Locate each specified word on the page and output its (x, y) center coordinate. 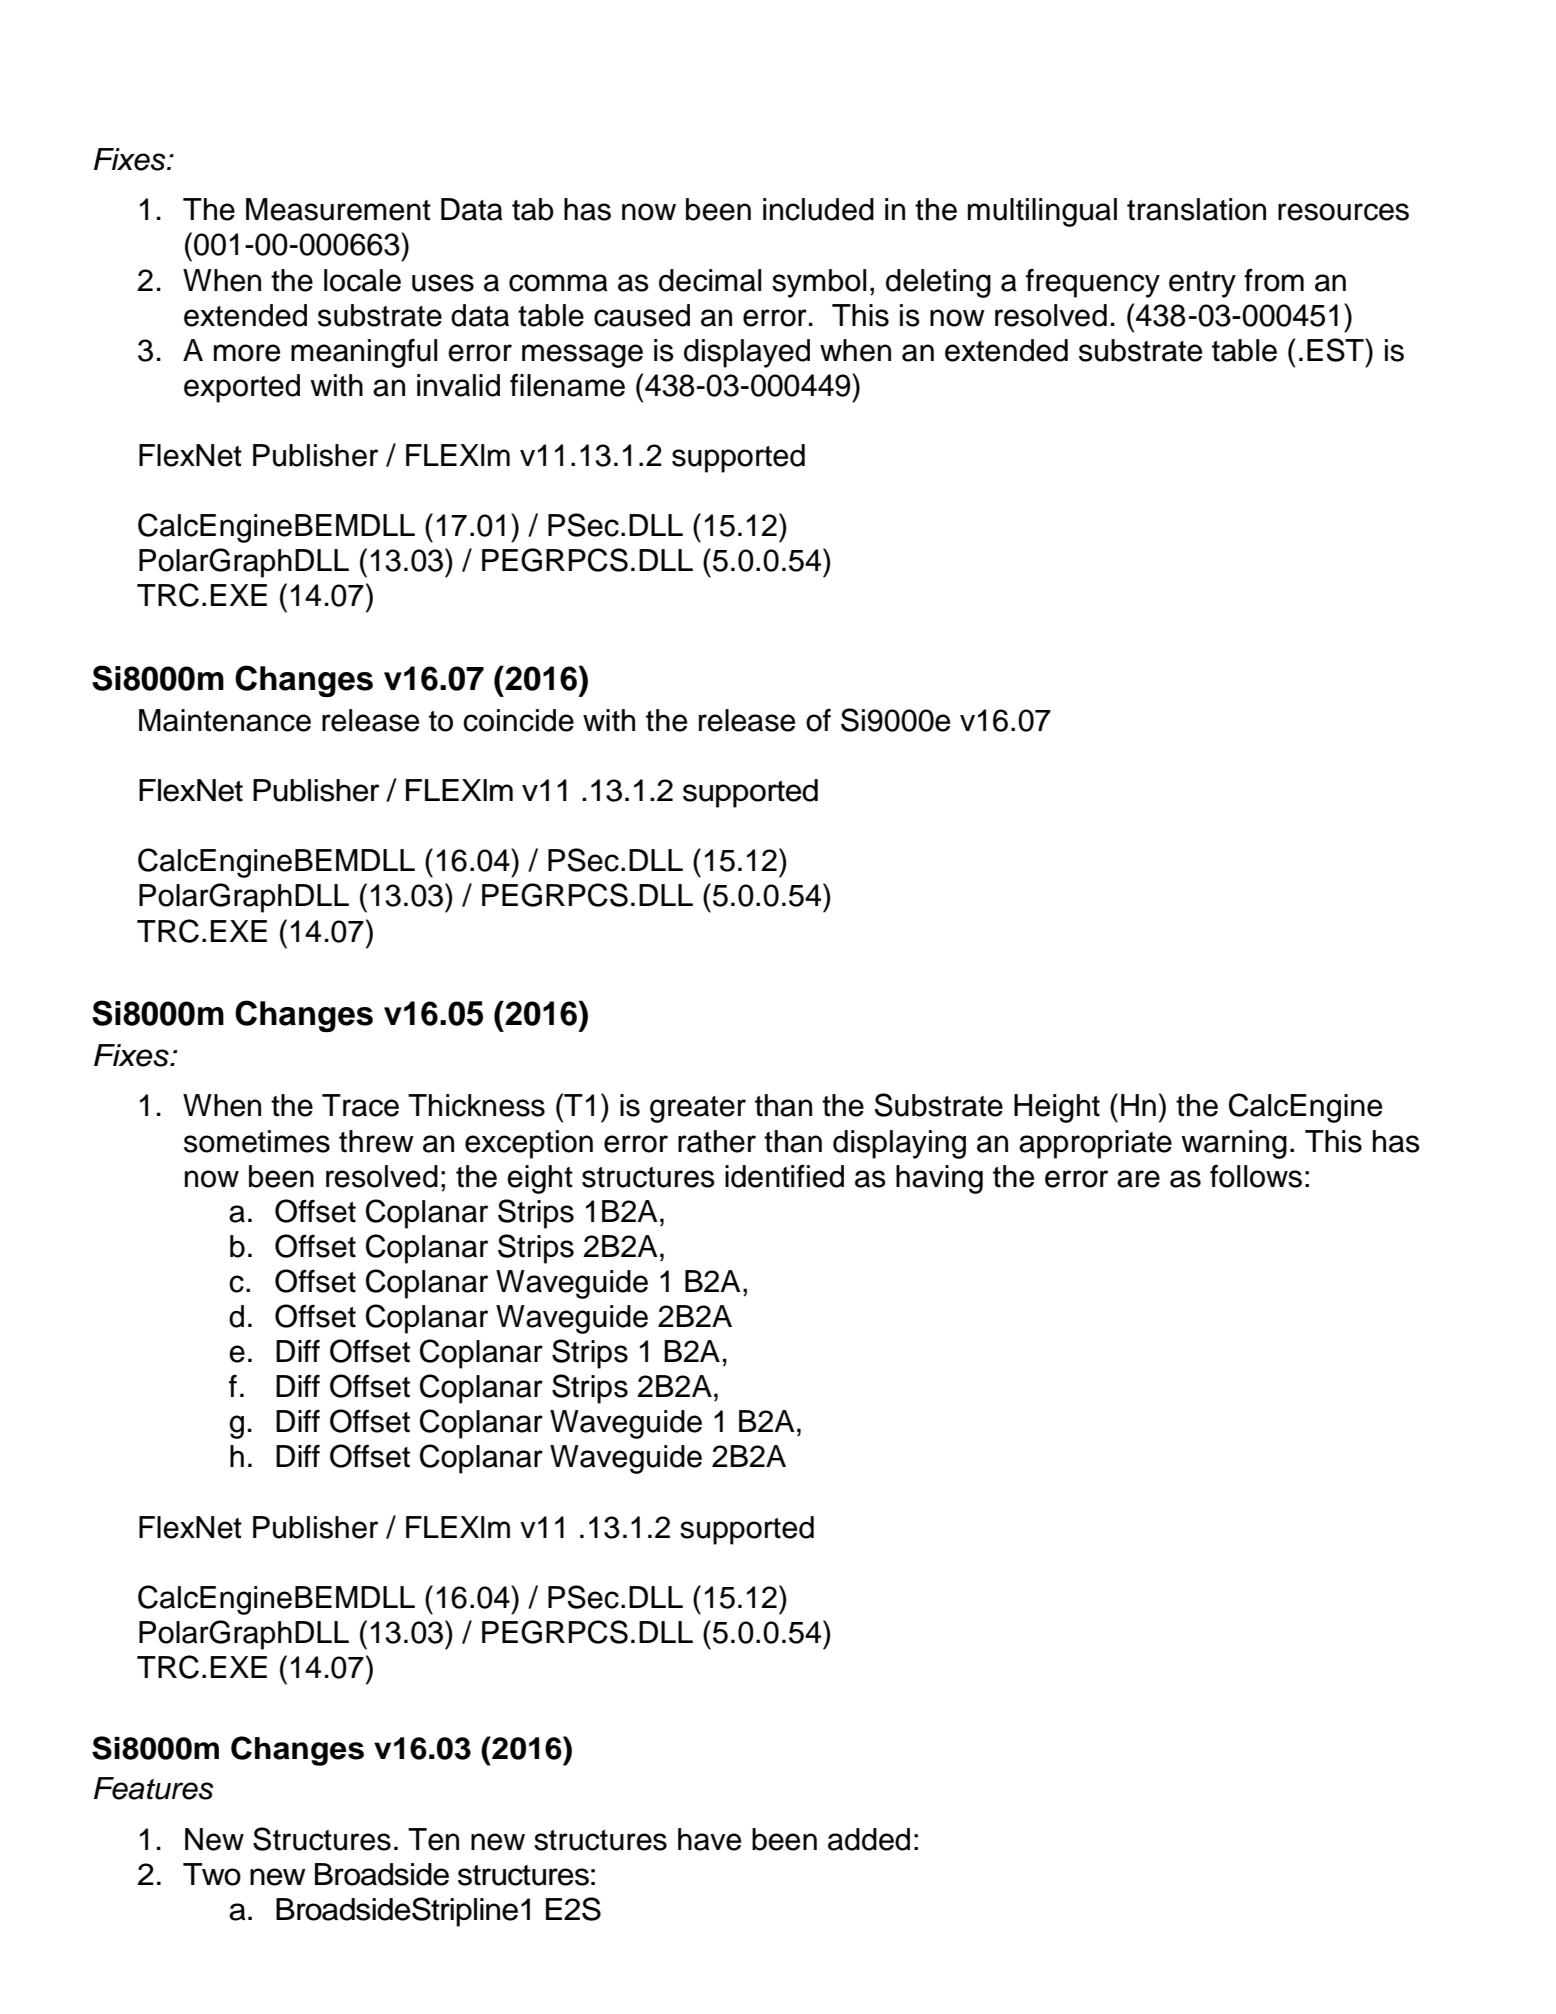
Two (212, 1874)
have (709, 1839)
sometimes (257, 1141)
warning (1234, 1144)
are (1138, 1179)
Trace (360, 1105)
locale (362, 280)
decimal (710, 280)
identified (784, 1176)
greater (698, 1109)
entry (1202, 284)
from (1274, 280)
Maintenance (225, 720)
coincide (518, 720)
